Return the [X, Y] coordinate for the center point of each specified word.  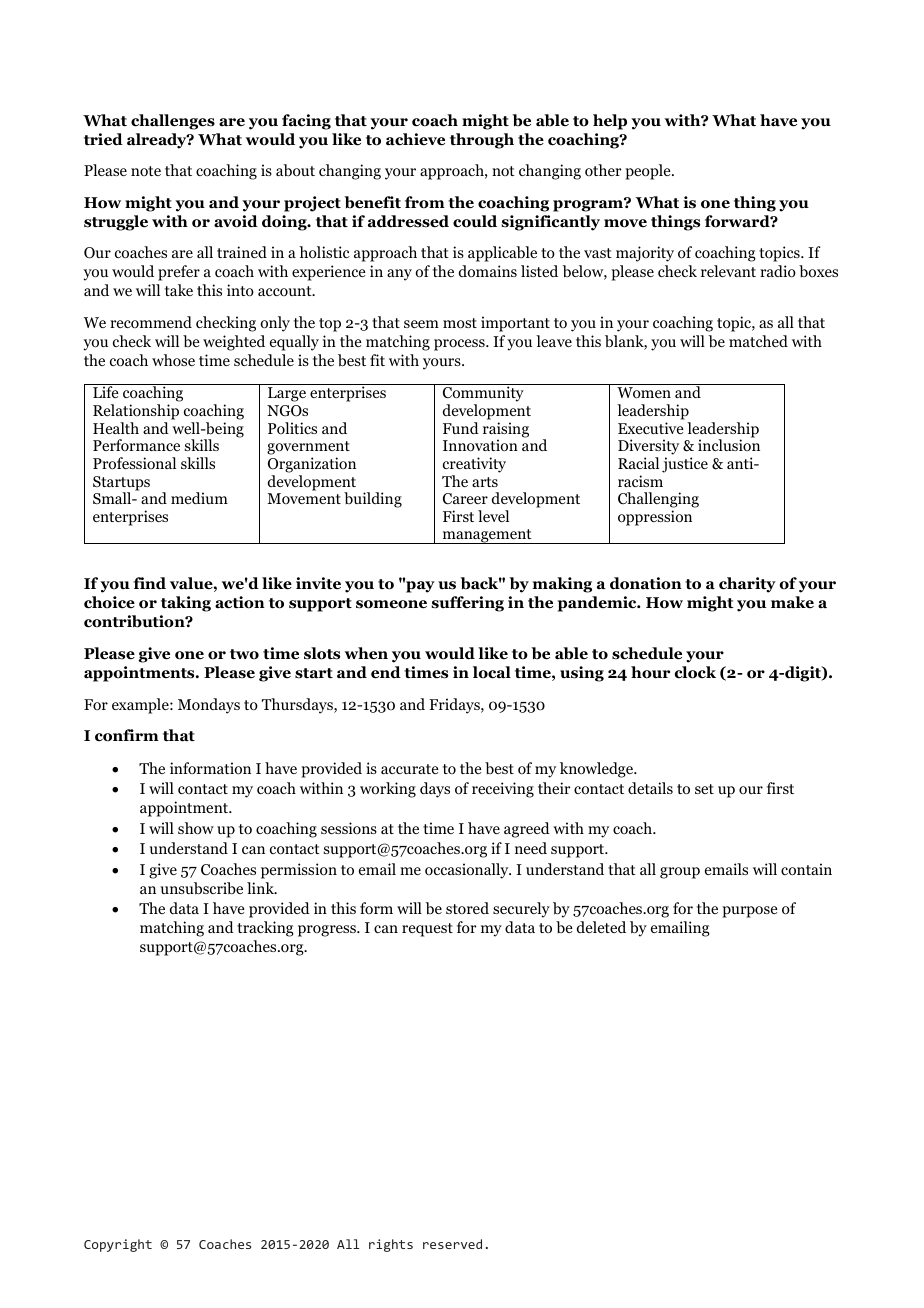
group [680, 873]
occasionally [468, 871]
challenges [173, 122]
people [649, 172]
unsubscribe [202, 888]
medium [199, 498]
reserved [452, 1244]
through [482, 141]
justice [685, 465]
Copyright [118, 1245]
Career [465, 499]
